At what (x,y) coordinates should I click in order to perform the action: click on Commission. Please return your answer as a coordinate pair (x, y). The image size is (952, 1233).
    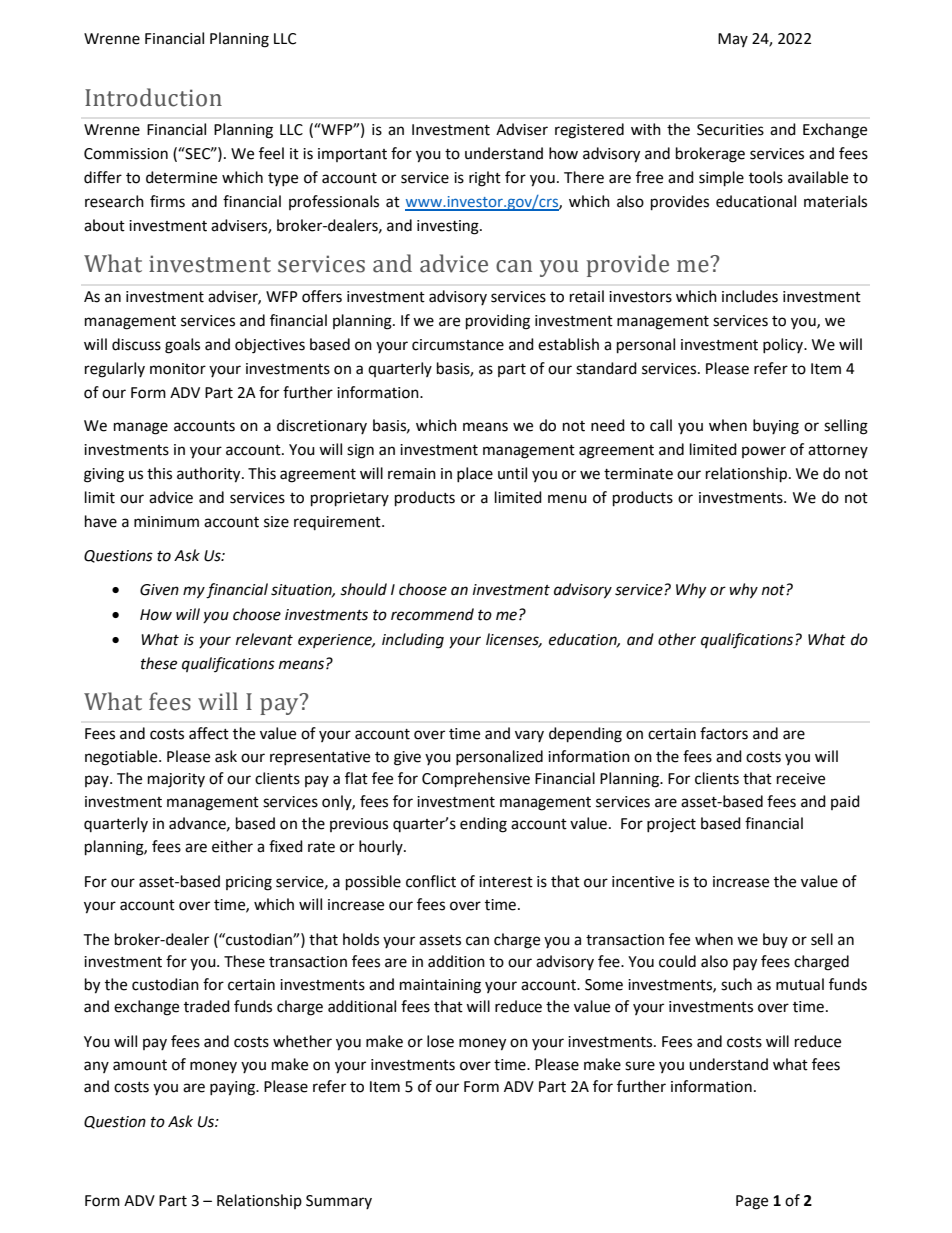
    Looking at the image, I should click on (126, 154).
